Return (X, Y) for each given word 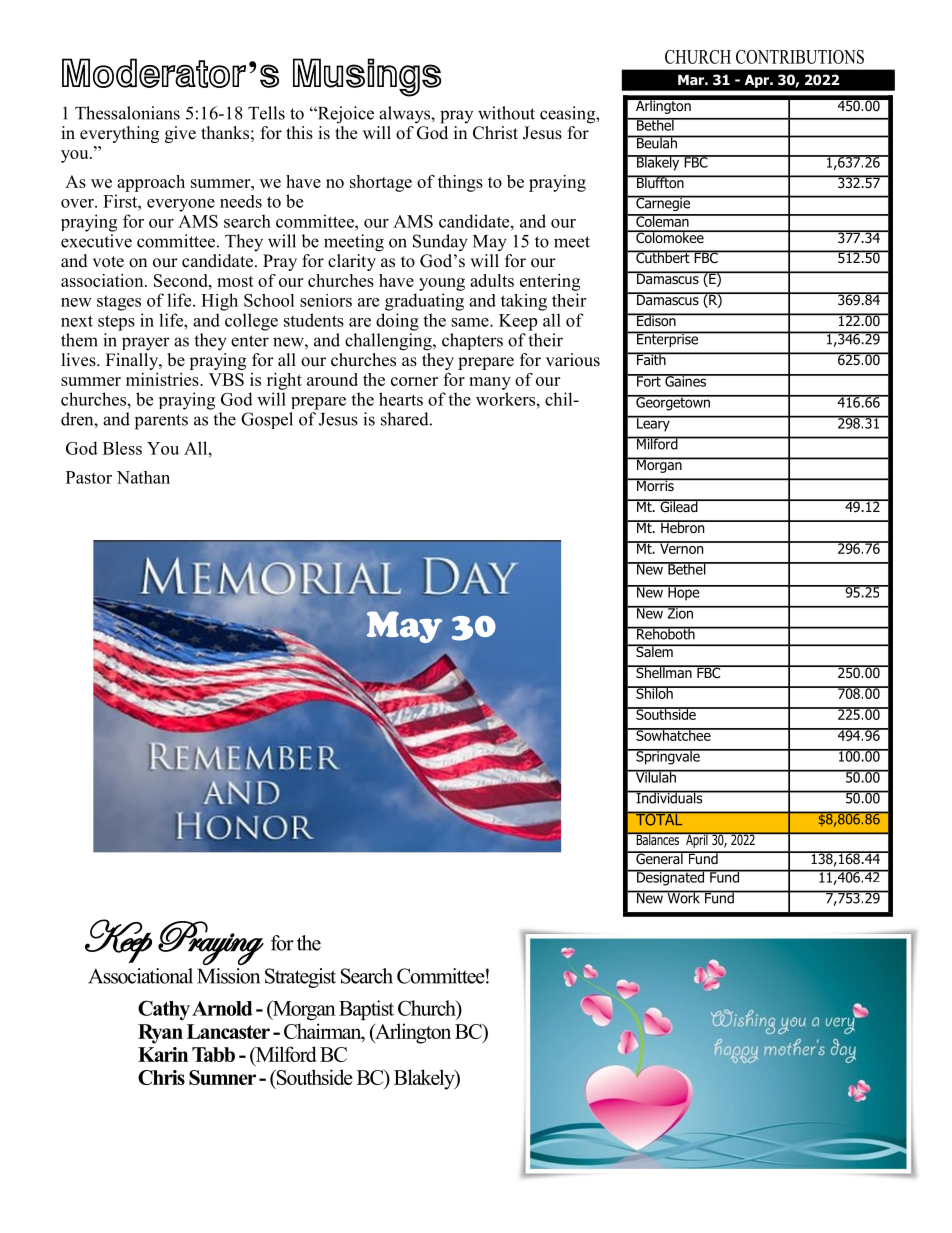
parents (161, 422)
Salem (654, 650)
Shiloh (654, 692)
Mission (228, 976)
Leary (653, 424)
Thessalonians (127, 113)
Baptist (366, 1010)
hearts (401, 399)
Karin (163, 1054)
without (506, 113)
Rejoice (344, 115)
